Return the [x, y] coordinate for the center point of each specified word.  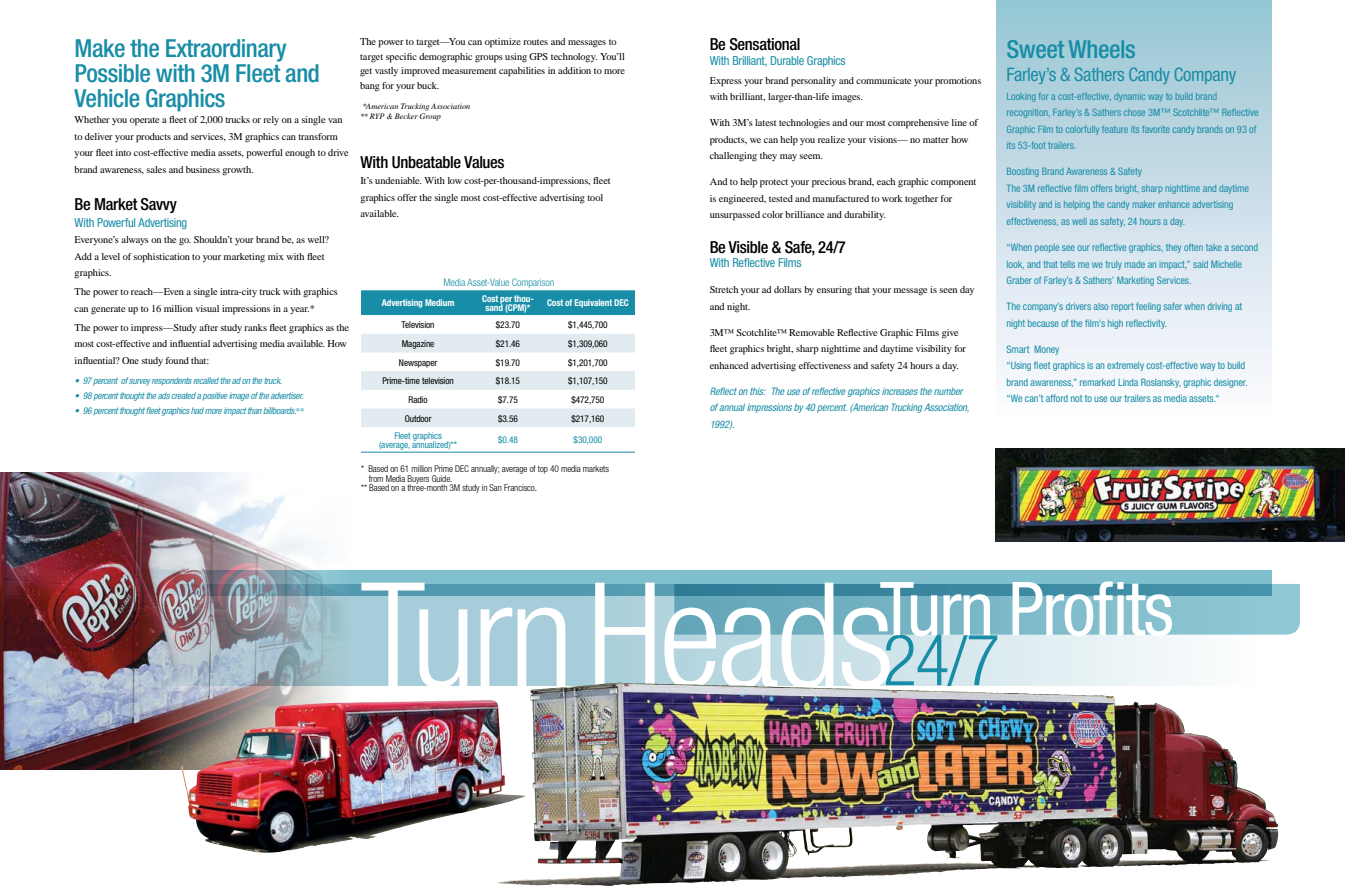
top [543, 470]
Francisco [520, 487]
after [208, 327]
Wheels [1102, 49]
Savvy [159, 205]
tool [595, 197]
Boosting [1023, 172]
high [1115, 324]
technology [574, 58]
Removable [811, 332]
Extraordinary [226, 50]
